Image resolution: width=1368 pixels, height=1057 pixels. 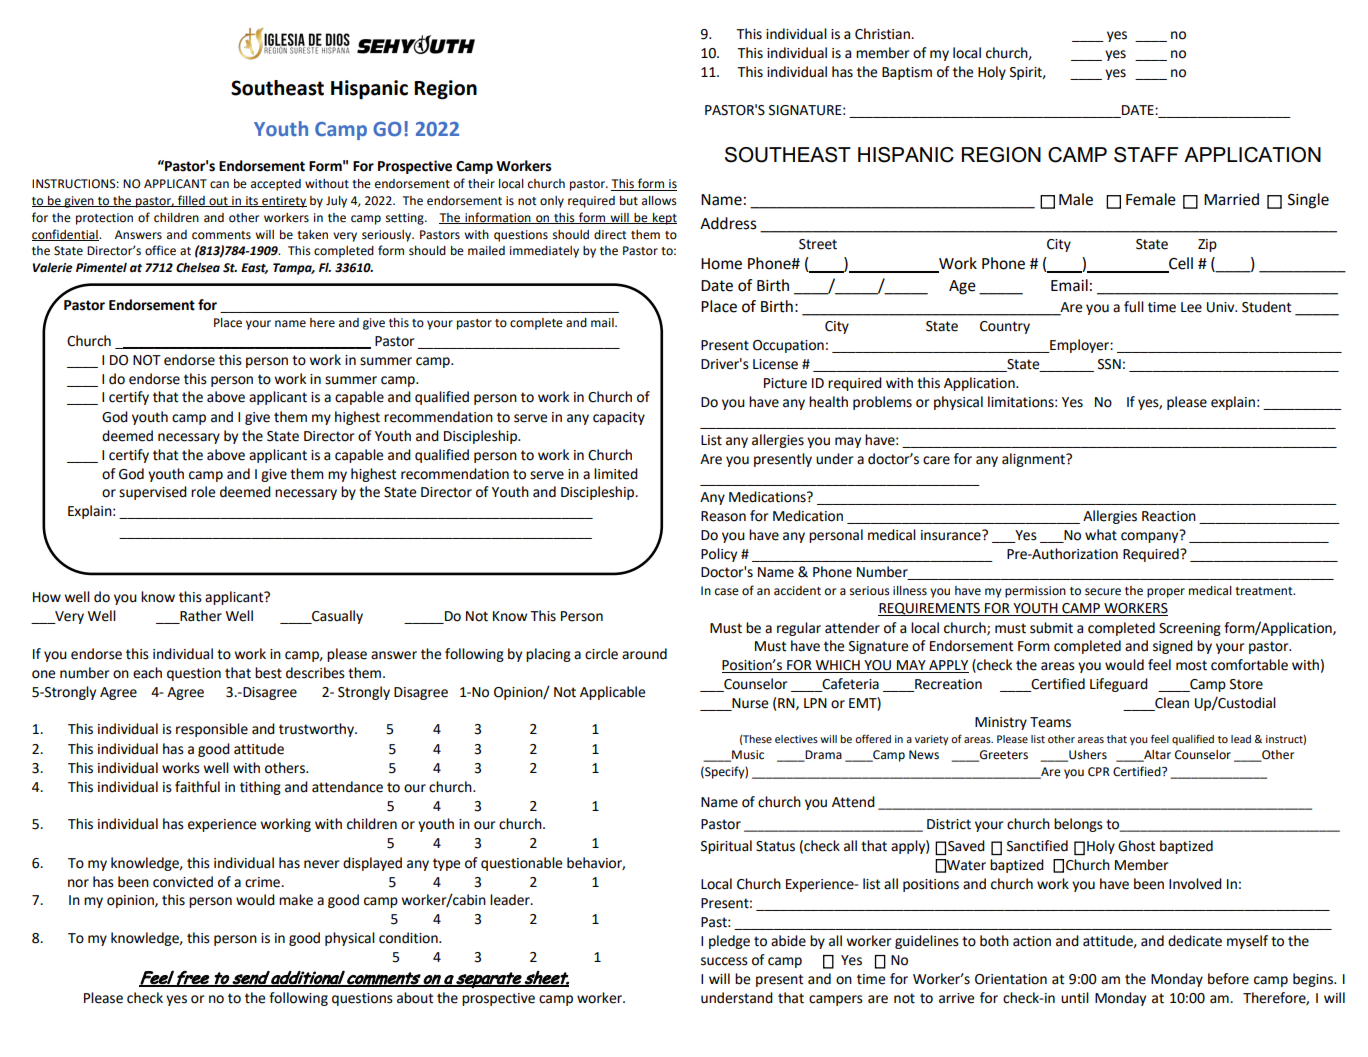 I want to click on STAFF, so click(x=1146, y=155).
